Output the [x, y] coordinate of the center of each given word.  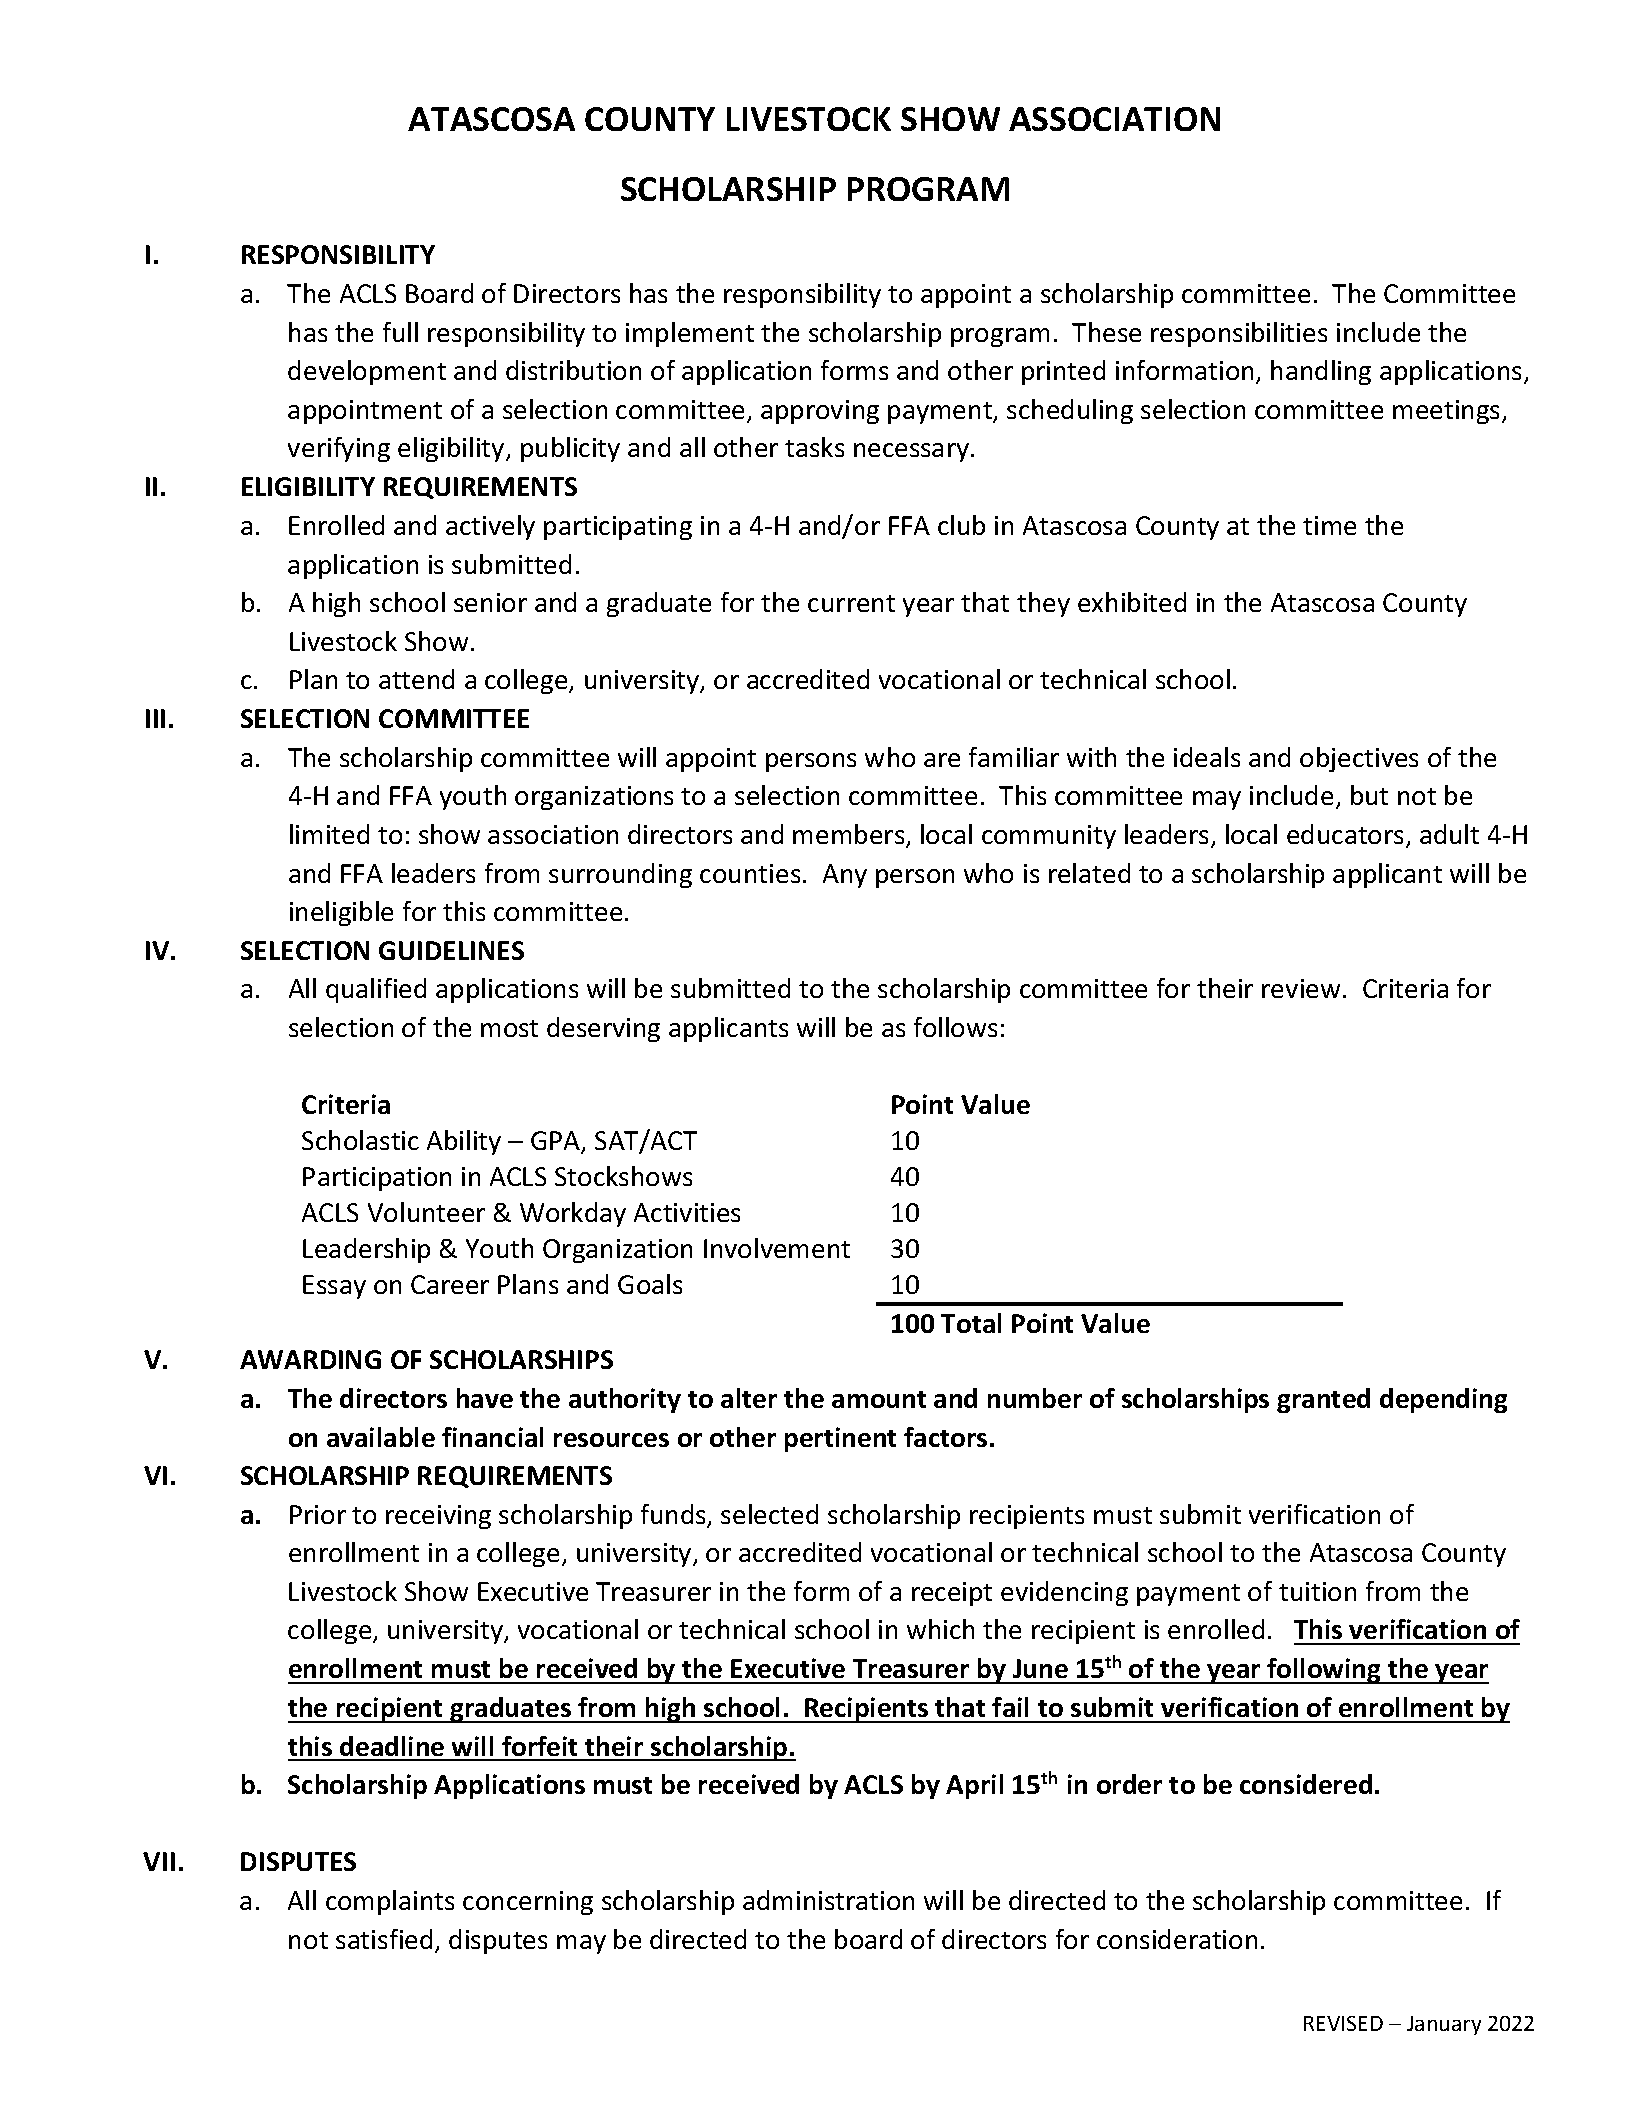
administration [828, 1900]
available [381, 1437]
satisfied [384, 1939]
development [367, 372]
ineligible [341, 913]
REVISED [1343, 2023]
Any [845, 876]
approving [820, 412]
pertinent [840, 1439]
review [1301, 988]
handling [1321, 372]
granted [1323, 1400]
